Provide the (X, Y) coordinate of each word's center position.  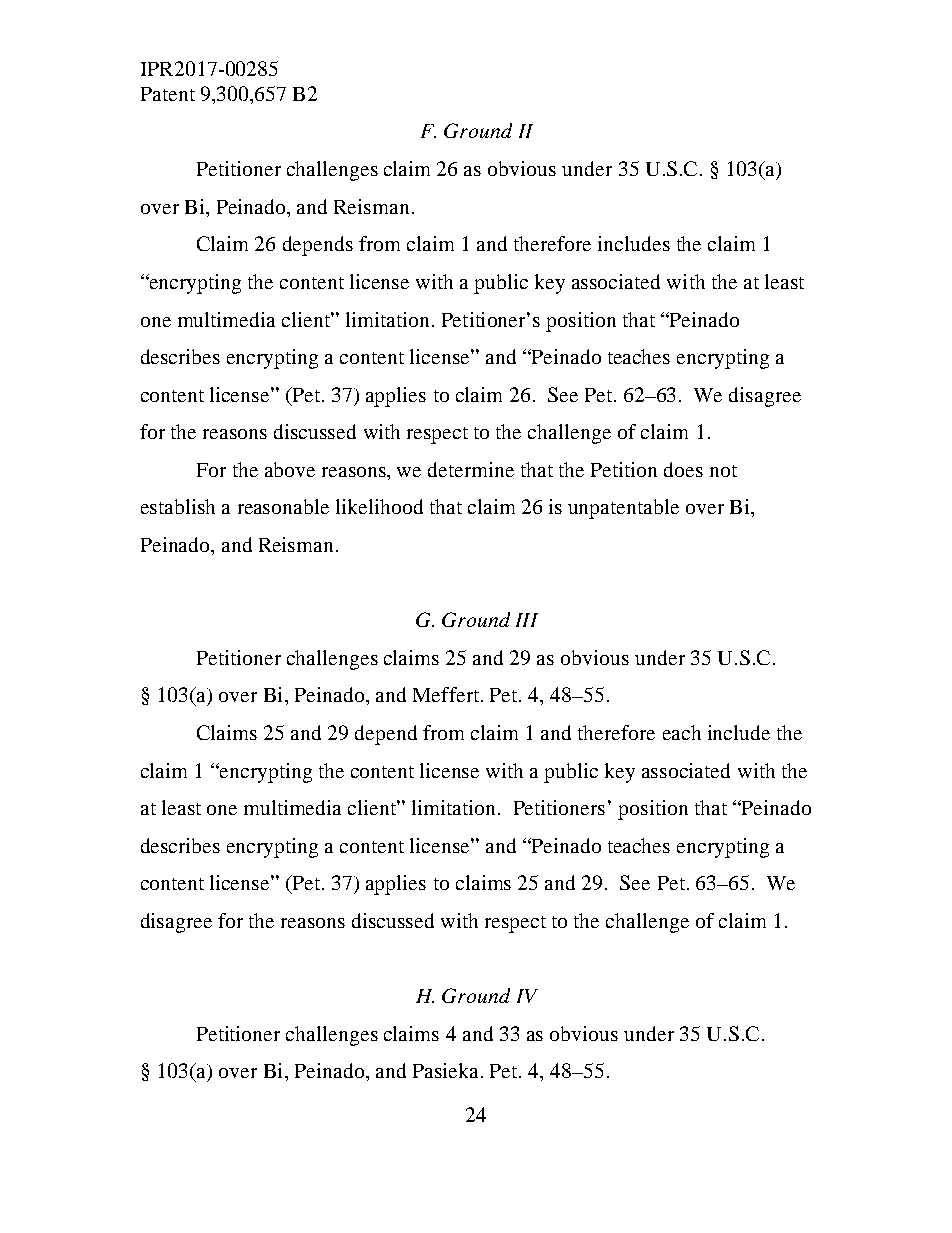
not (723, 471)
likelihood (379, 506)
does (683, 469)
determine (471, 469)
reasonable (283, 506)
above (290, 469)
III (527, 620)
